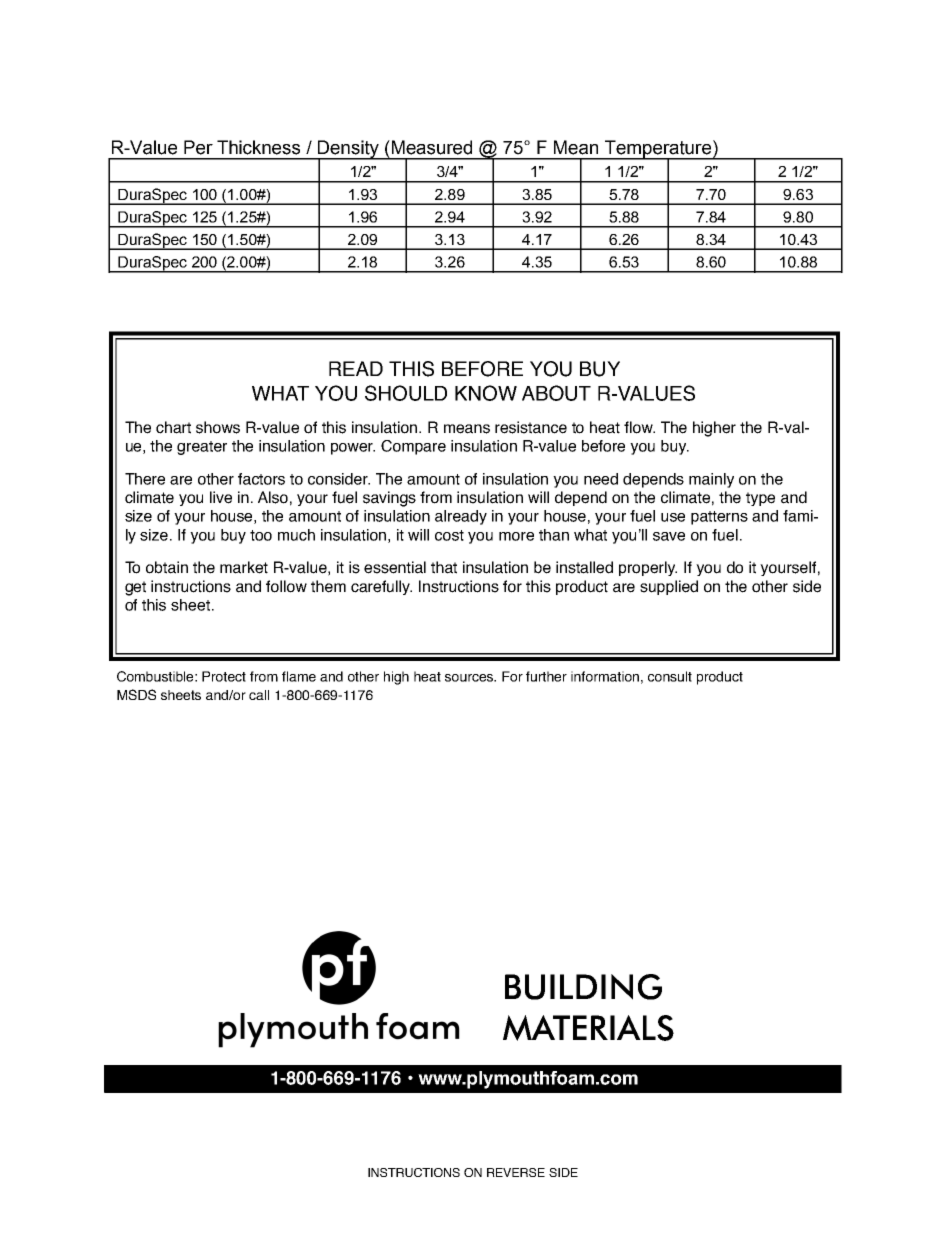  What do you see at coordinates (516, 1172) in the image?
I see `REVERSE` at bounding box center [516, 1172].
